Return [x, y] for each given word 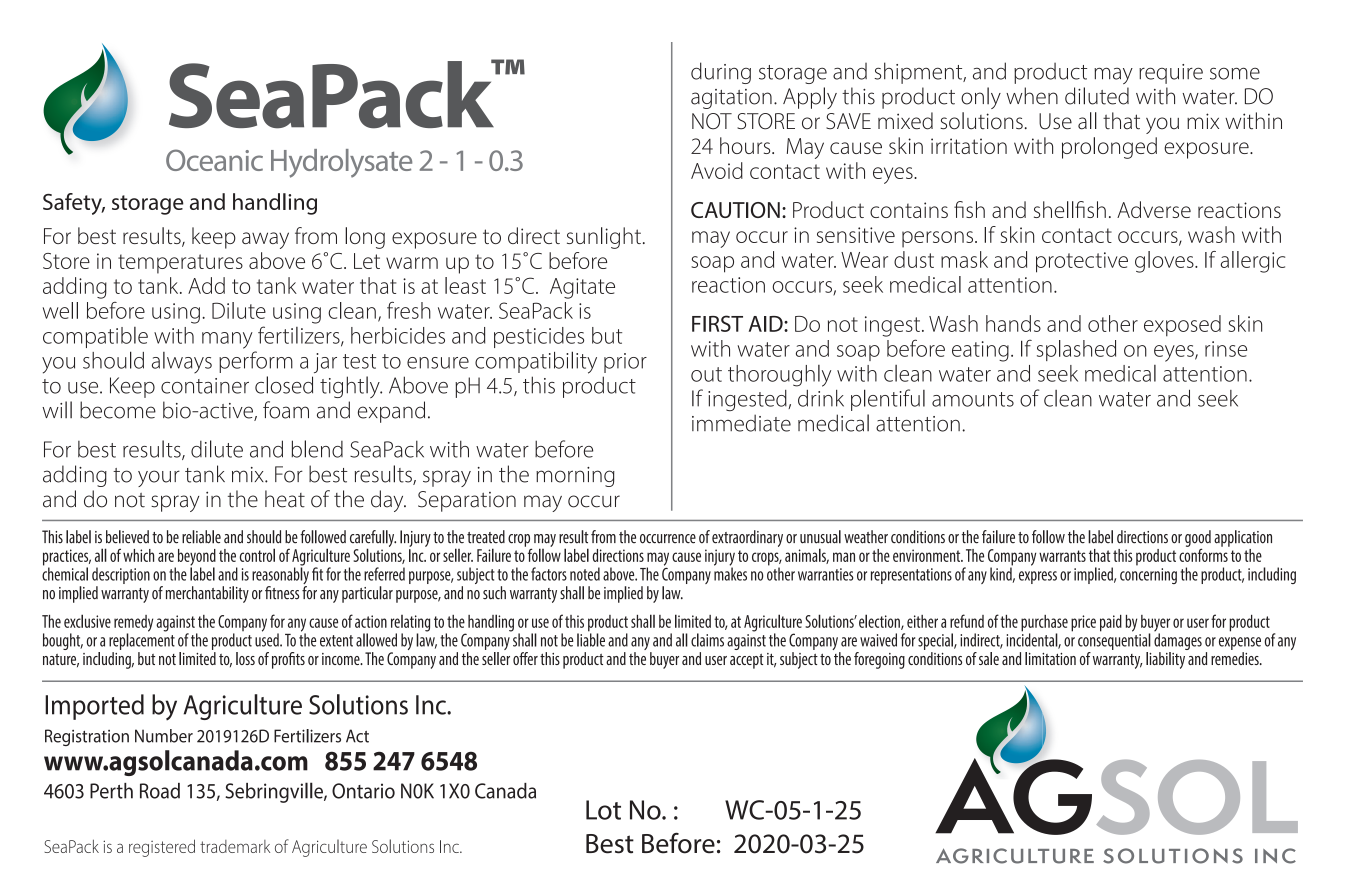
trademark [235, 846]
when [1032, 96]
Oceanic [214, 160]
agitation [731, 99]
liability [1165, 660]
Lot [603, 810]
